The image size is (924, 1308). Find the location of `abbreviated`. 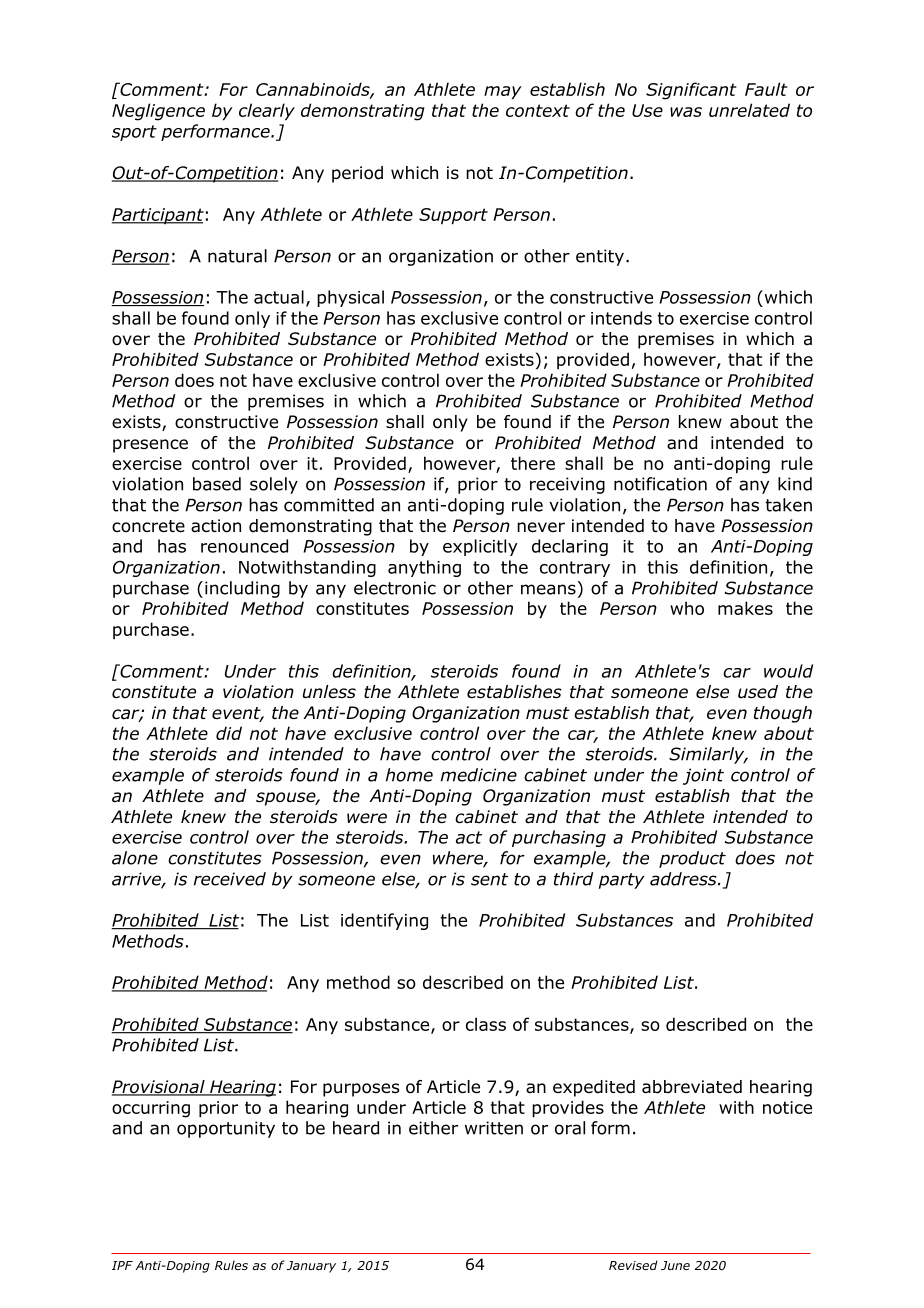

abbreviated is located at coordinates (692, 1087).
